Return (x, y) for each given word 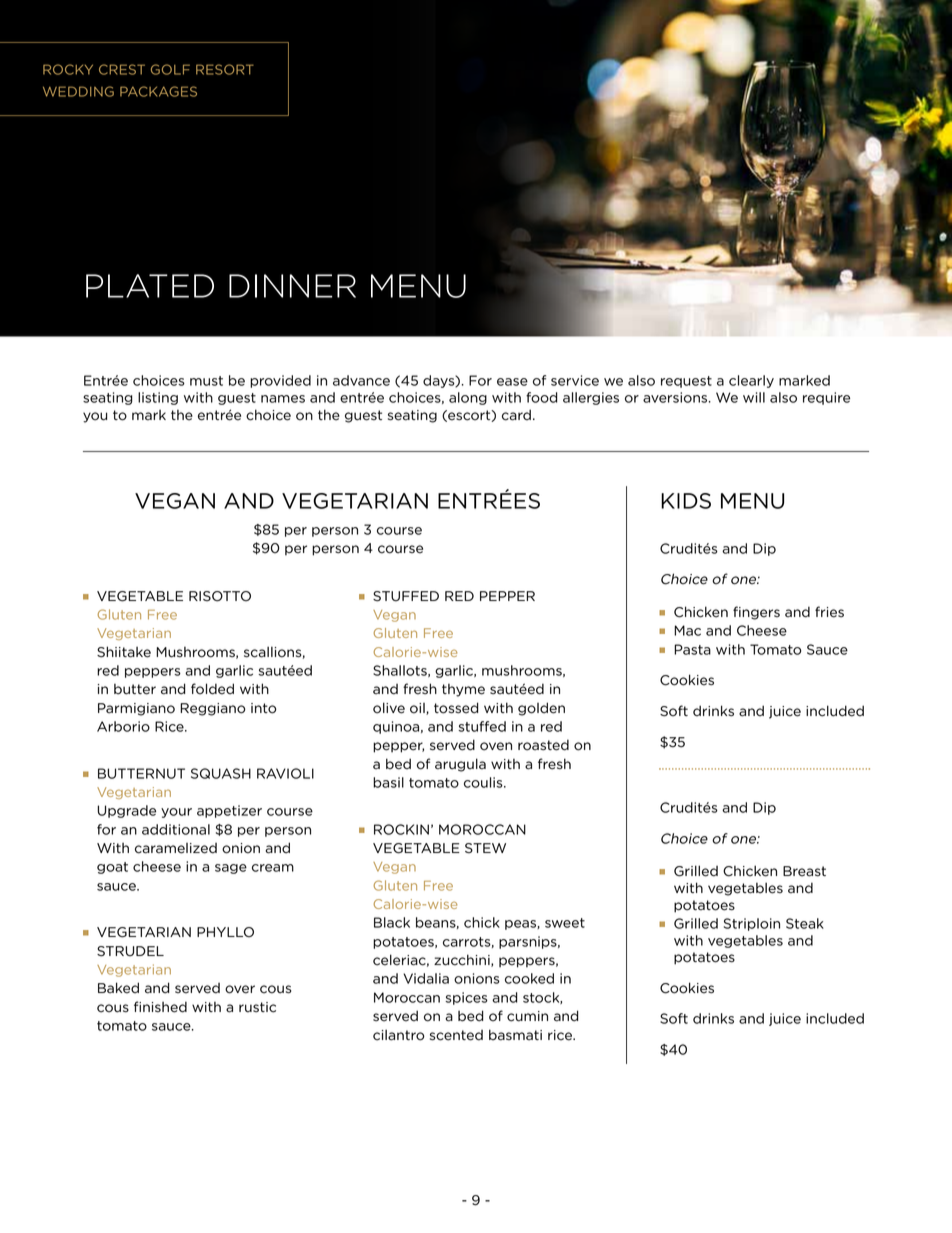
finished (160, 1007)
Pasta (692, 649)
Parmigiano (136, 709)
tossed (456, 708)
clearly (751, 381)
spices (466, 998)
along (468, 398)
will (754, 397)
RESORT (225, 69)
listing (158, 398)
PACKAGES (158, 91)
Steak (805, 923)
